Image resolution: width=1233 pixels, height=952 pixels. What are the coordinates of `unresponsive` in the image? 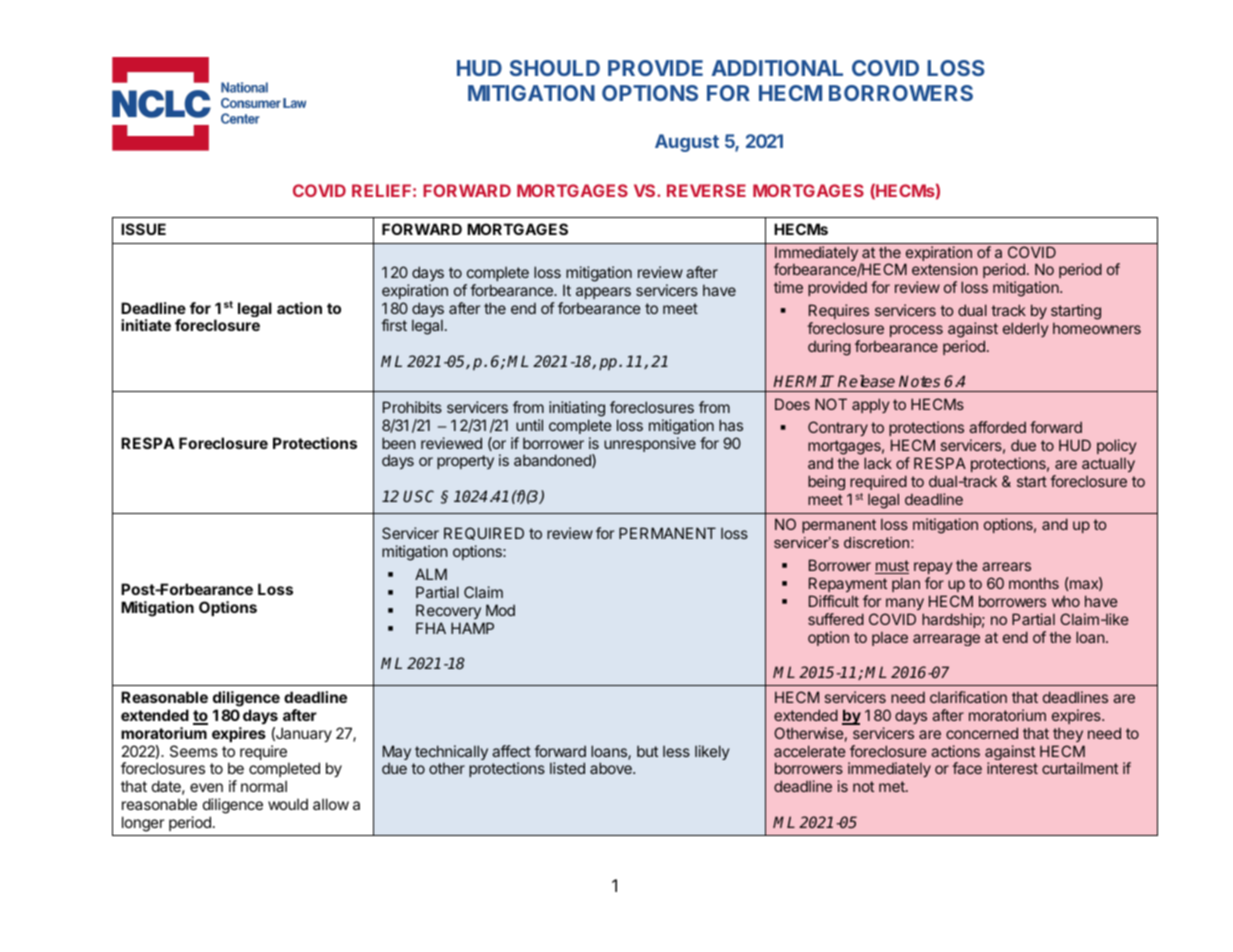 It's located at (650, 444).
